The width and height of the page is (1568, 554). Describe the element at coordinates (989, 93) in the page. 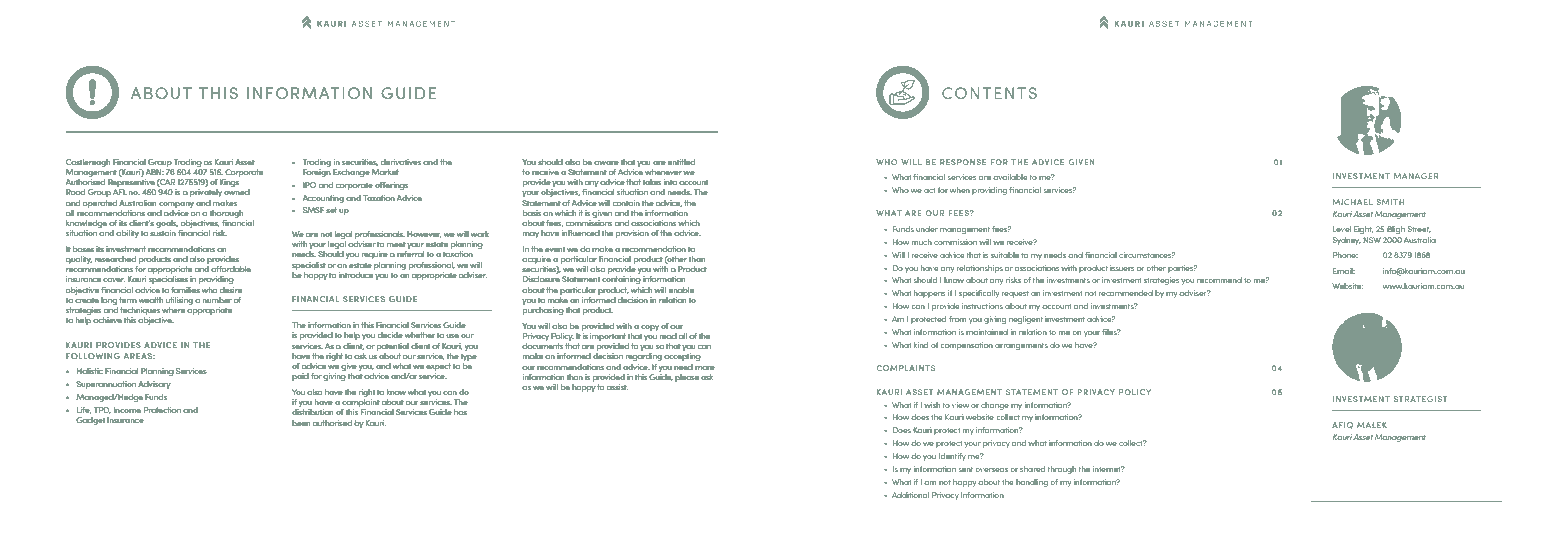

I see `CONTENTS` at that location.
